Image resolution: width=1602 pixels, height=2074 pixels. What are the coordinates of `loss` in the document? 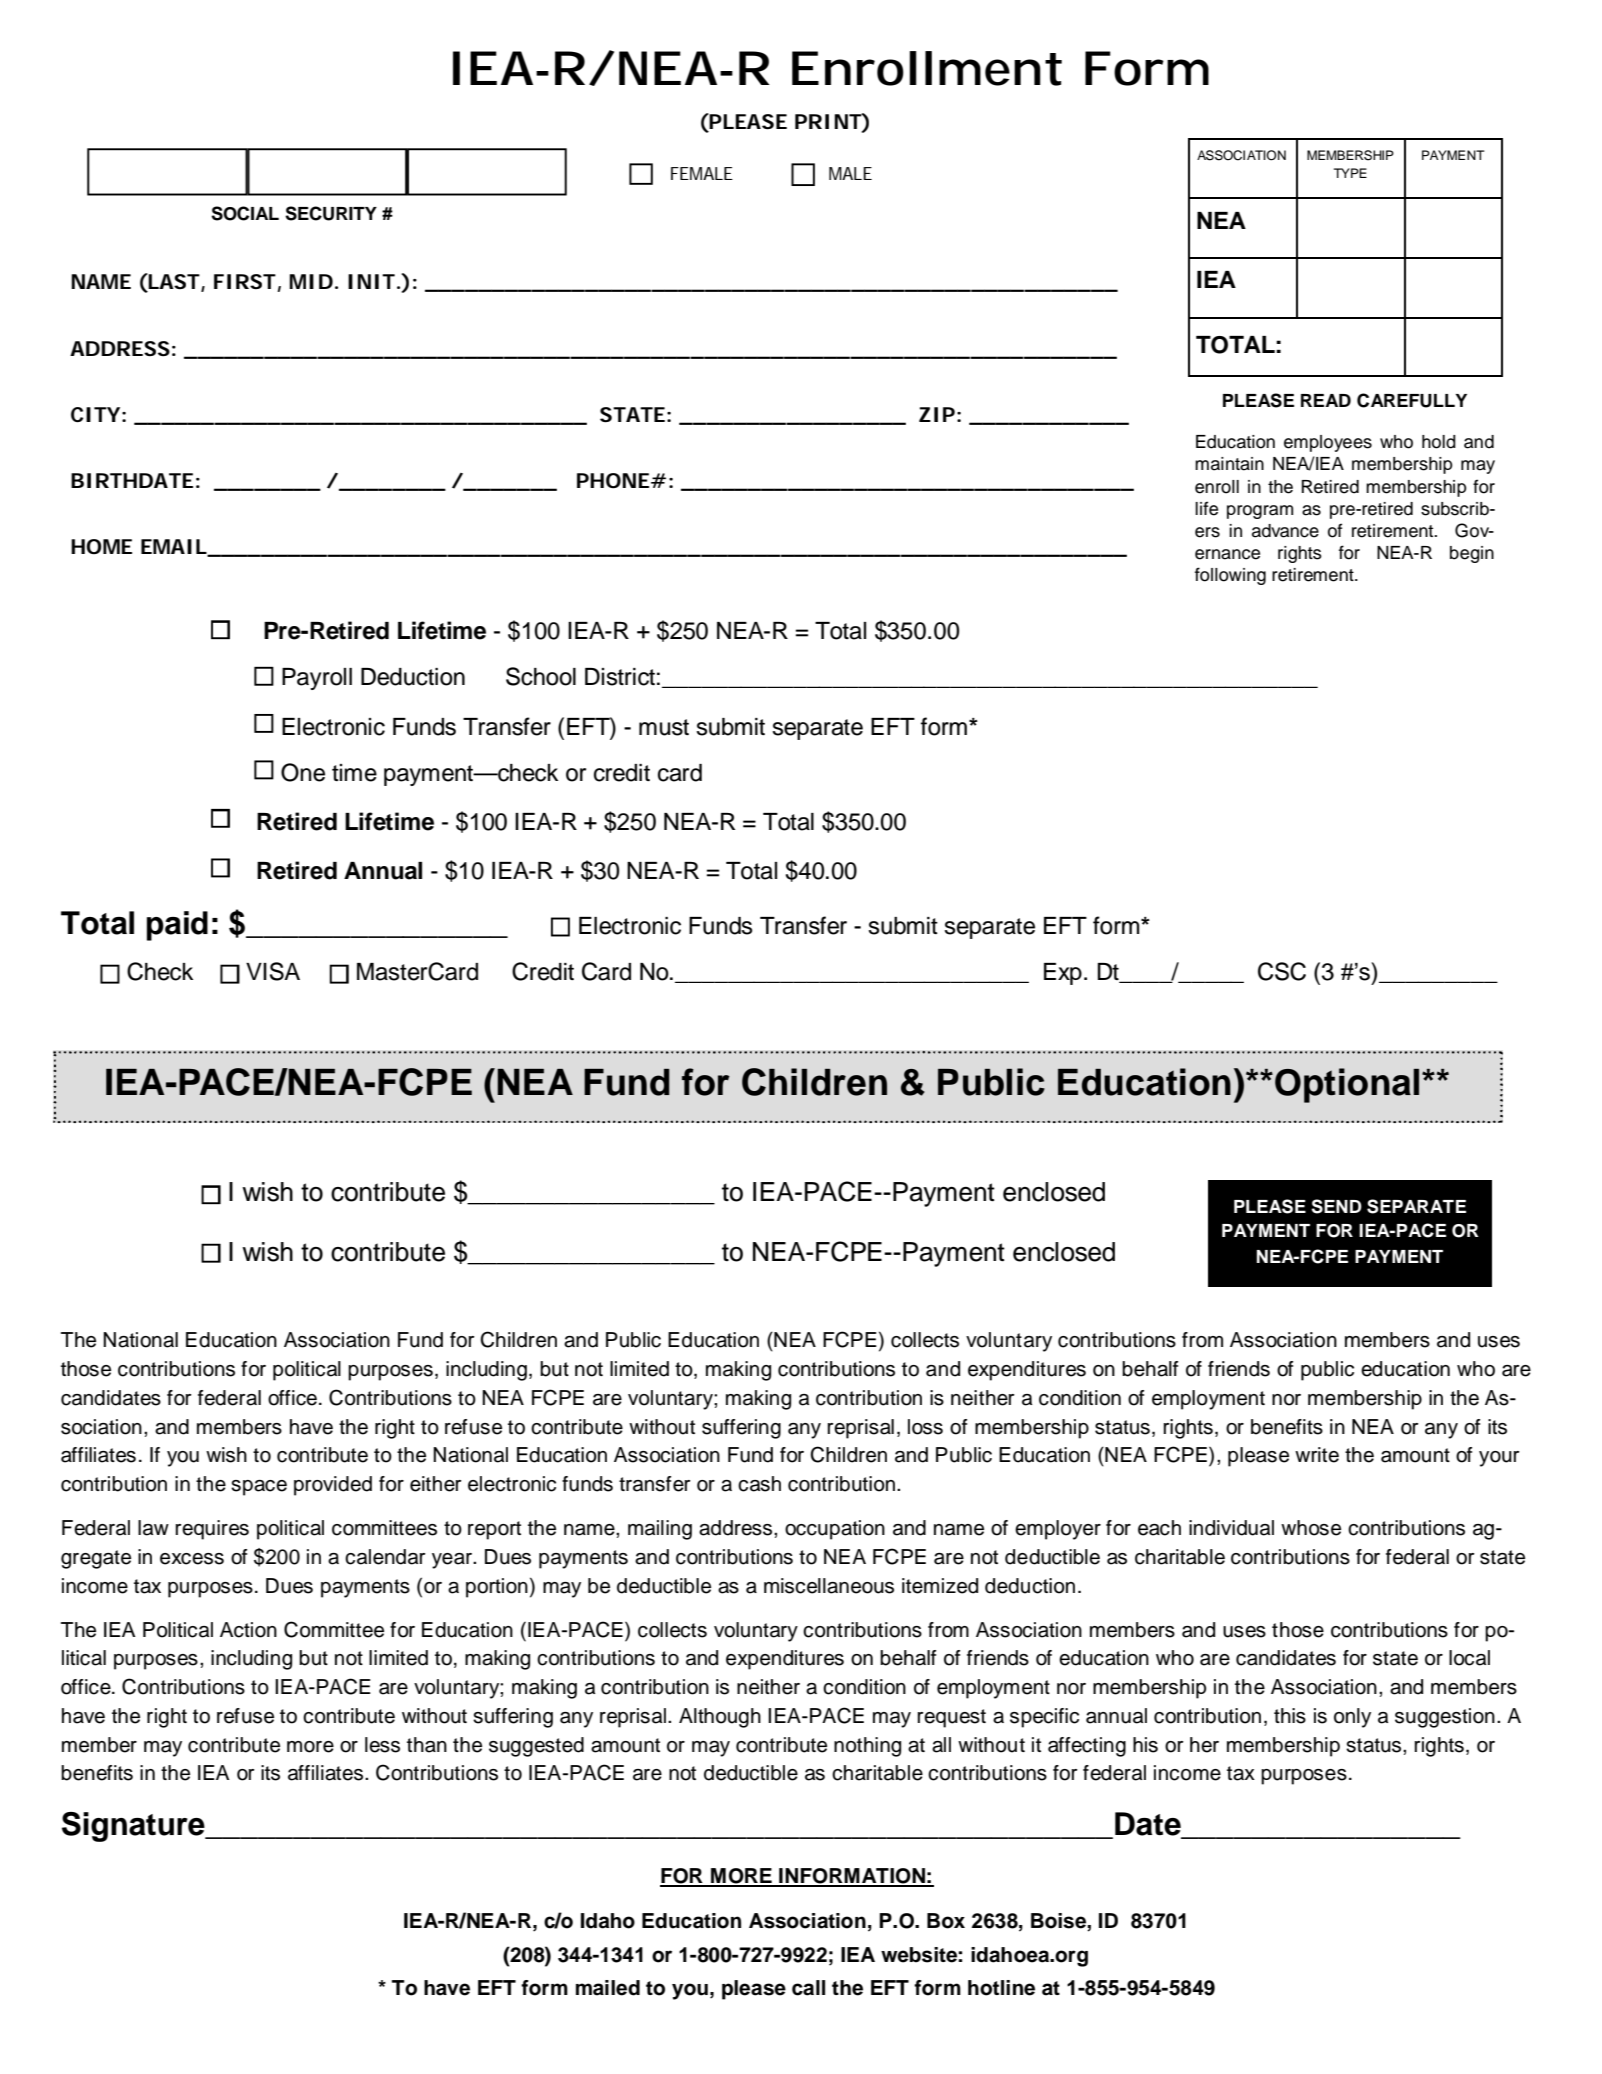 It's located at (925, 1427).
